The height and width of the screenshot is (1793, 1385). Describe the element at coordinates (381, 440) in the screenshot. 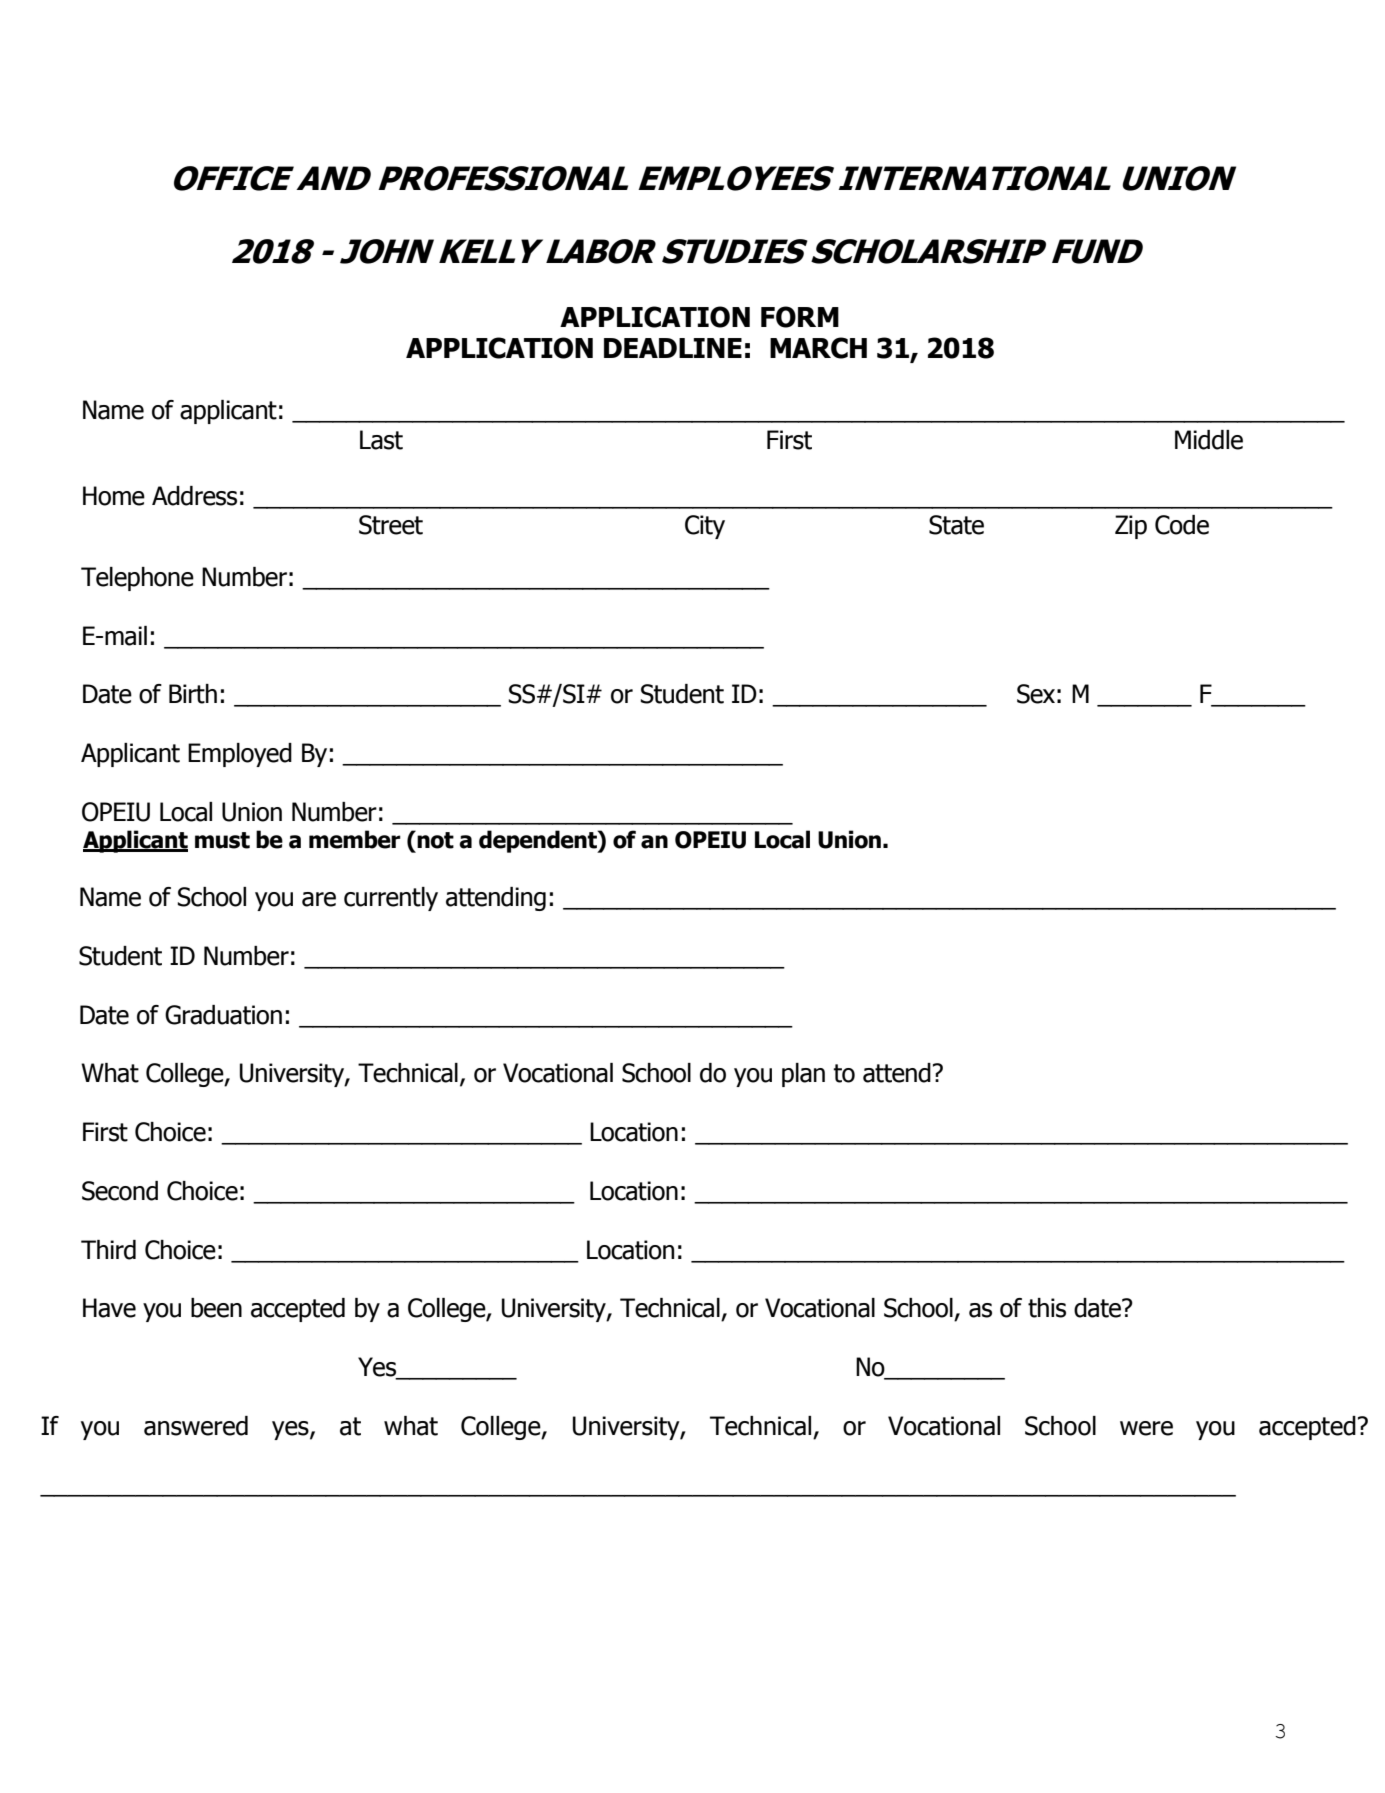

I see `Last` at that location.
